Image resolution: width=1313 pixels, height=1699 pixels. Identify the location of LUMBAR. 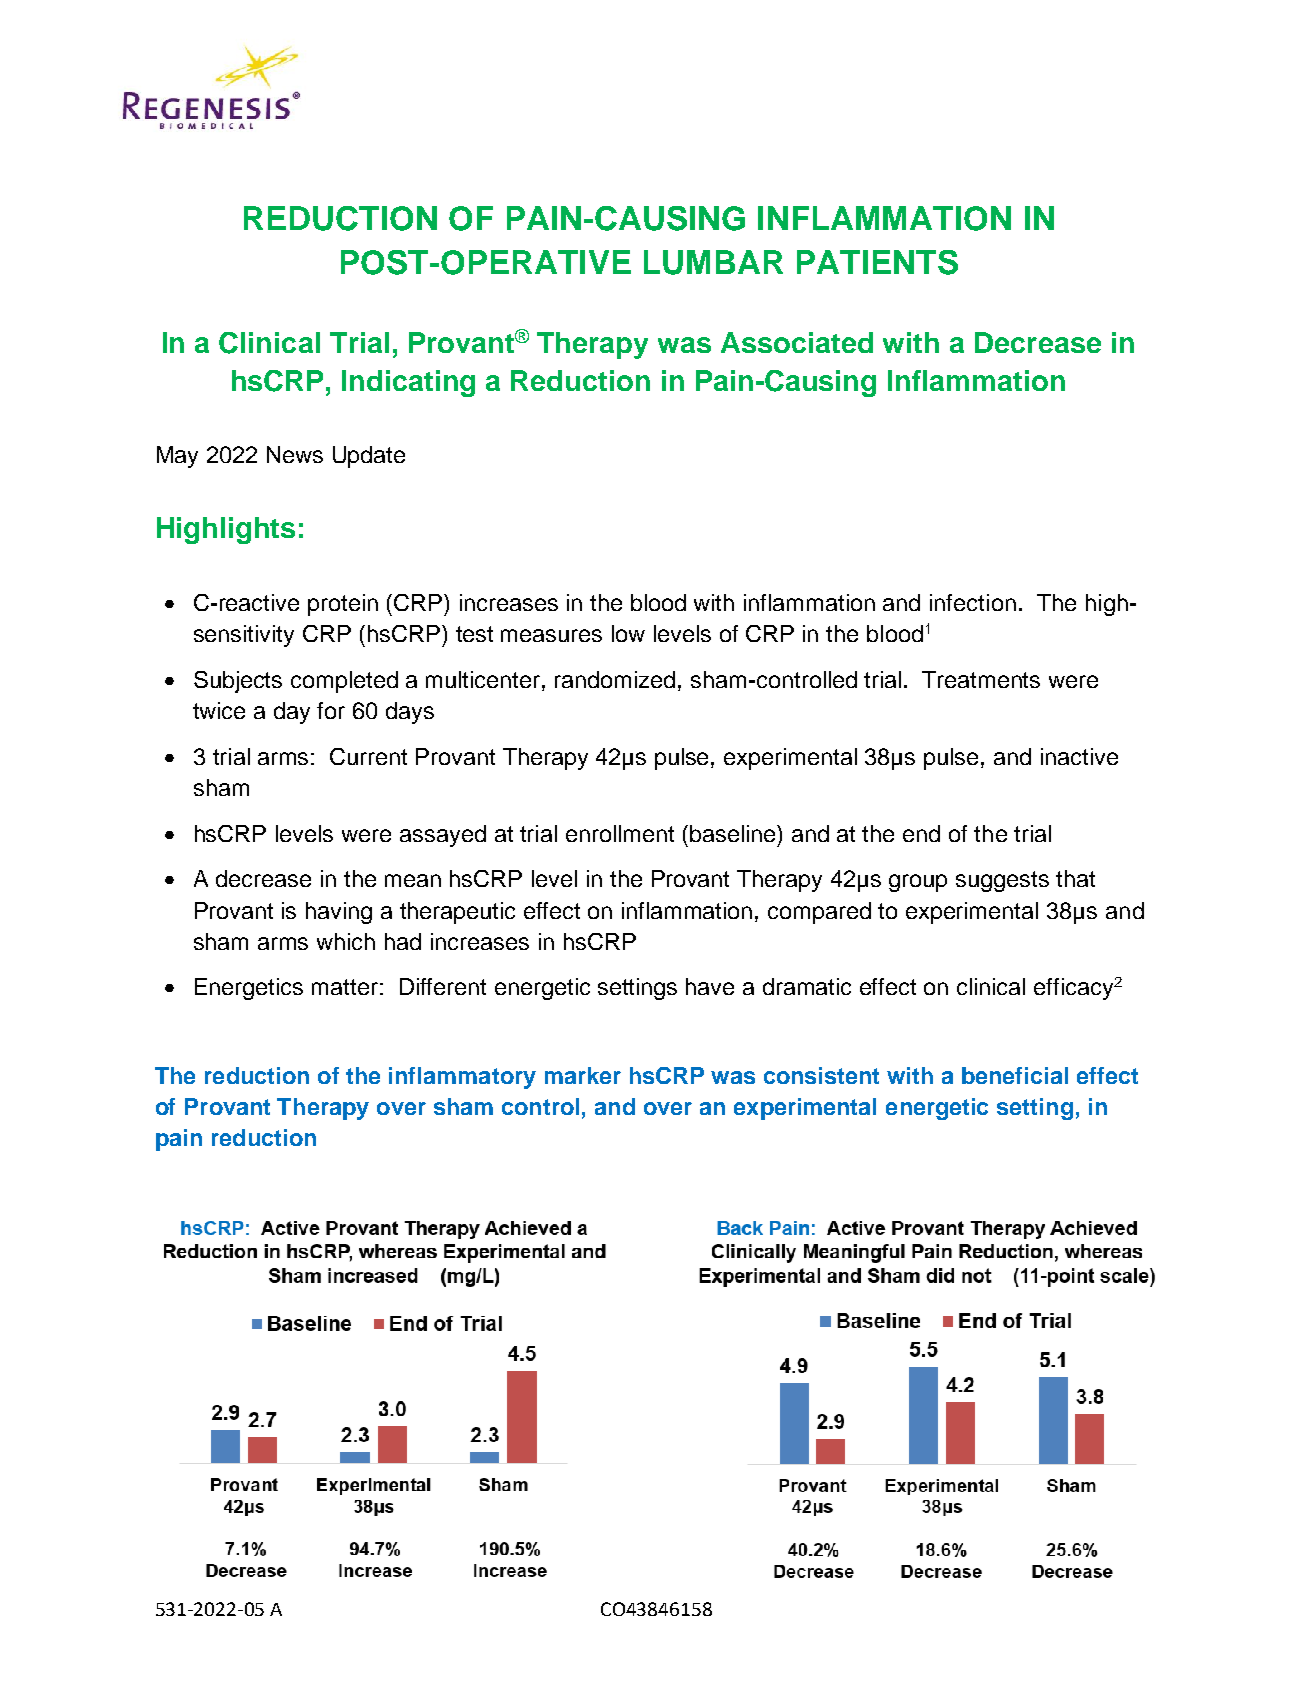
(713, 262).
